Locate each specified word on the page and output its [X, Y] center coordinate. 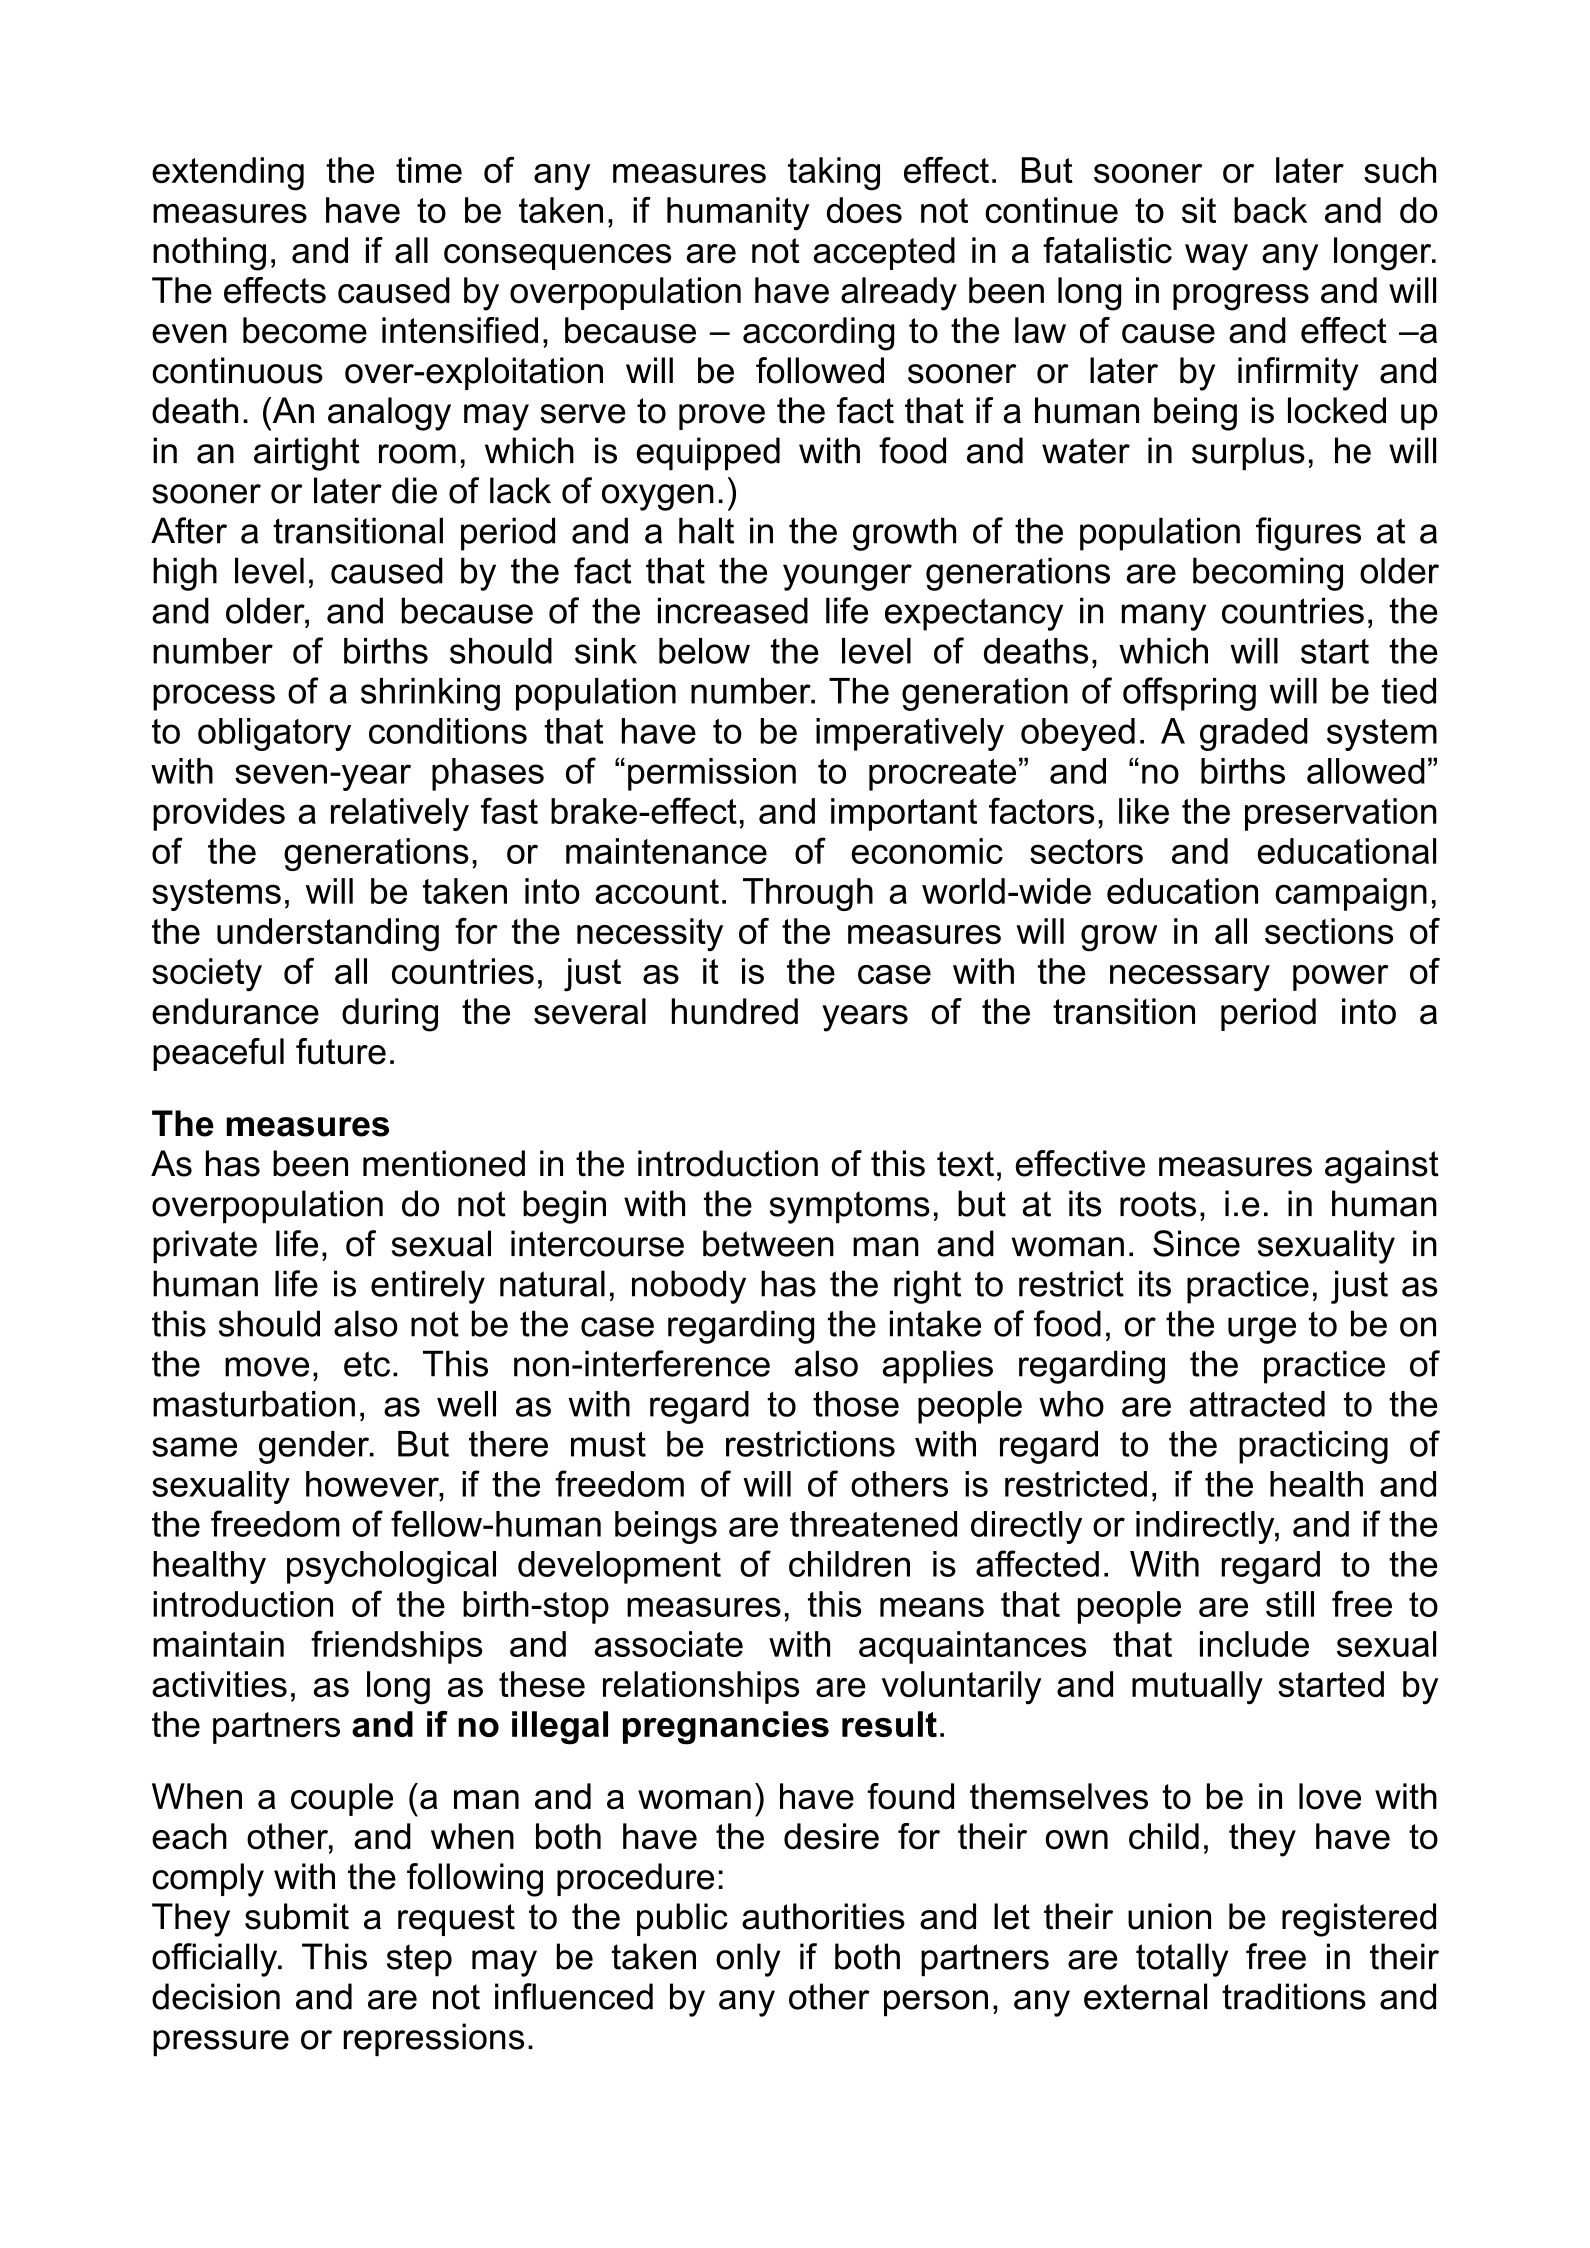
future [341, 1051]
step [419, 1960]
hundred [735, 1011]
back [1270, 210]
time [429, 170]
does [864, 210]
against [1382, 1167]
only [748, 1960]
